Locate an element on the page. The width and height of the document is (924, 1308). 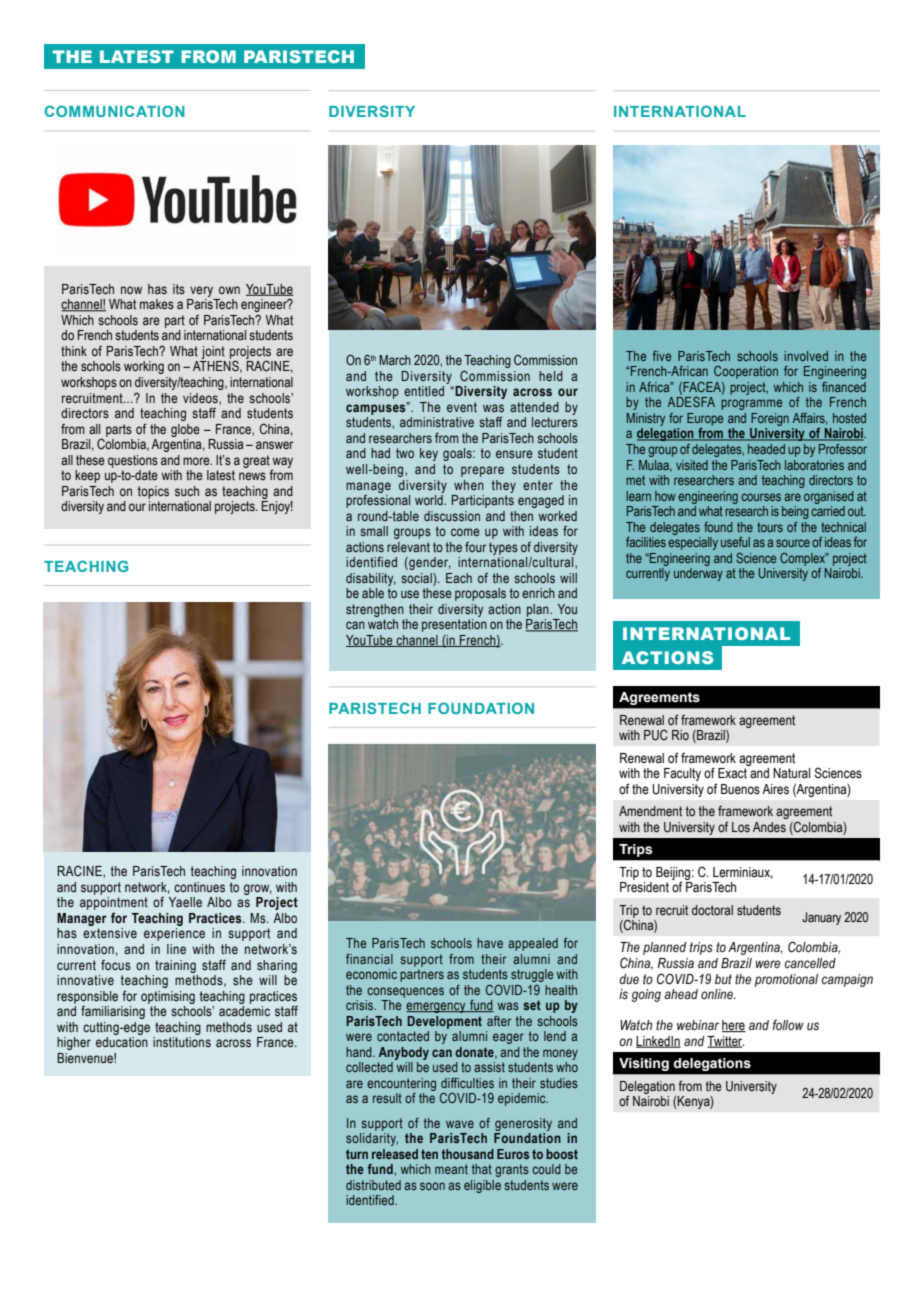
presentation is located at coordinates (454, 625).
